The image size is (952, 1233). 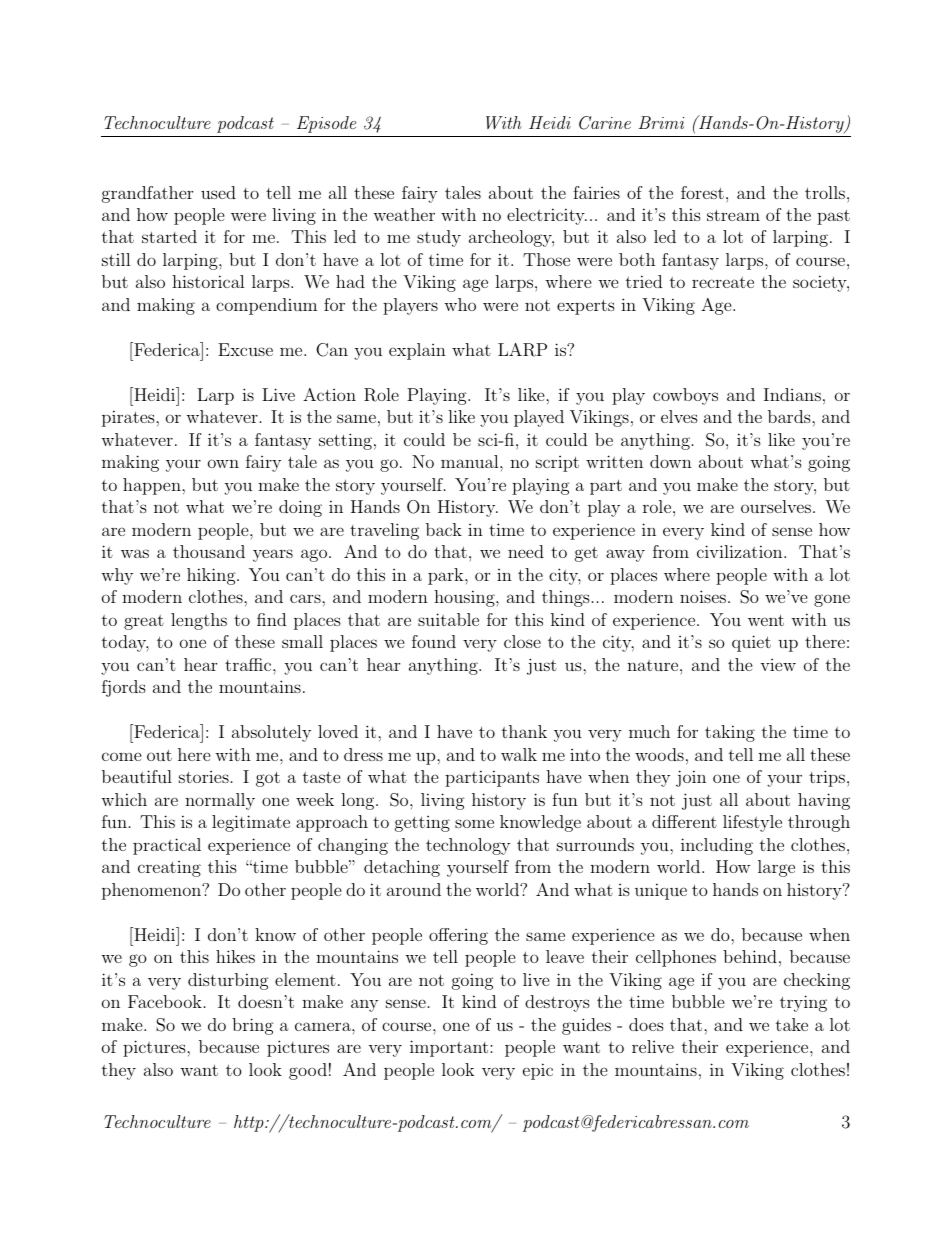 What do you see at coordinates (212, 576) in the screenshot?
I see `hiking` at bounding box center [212, 576].
